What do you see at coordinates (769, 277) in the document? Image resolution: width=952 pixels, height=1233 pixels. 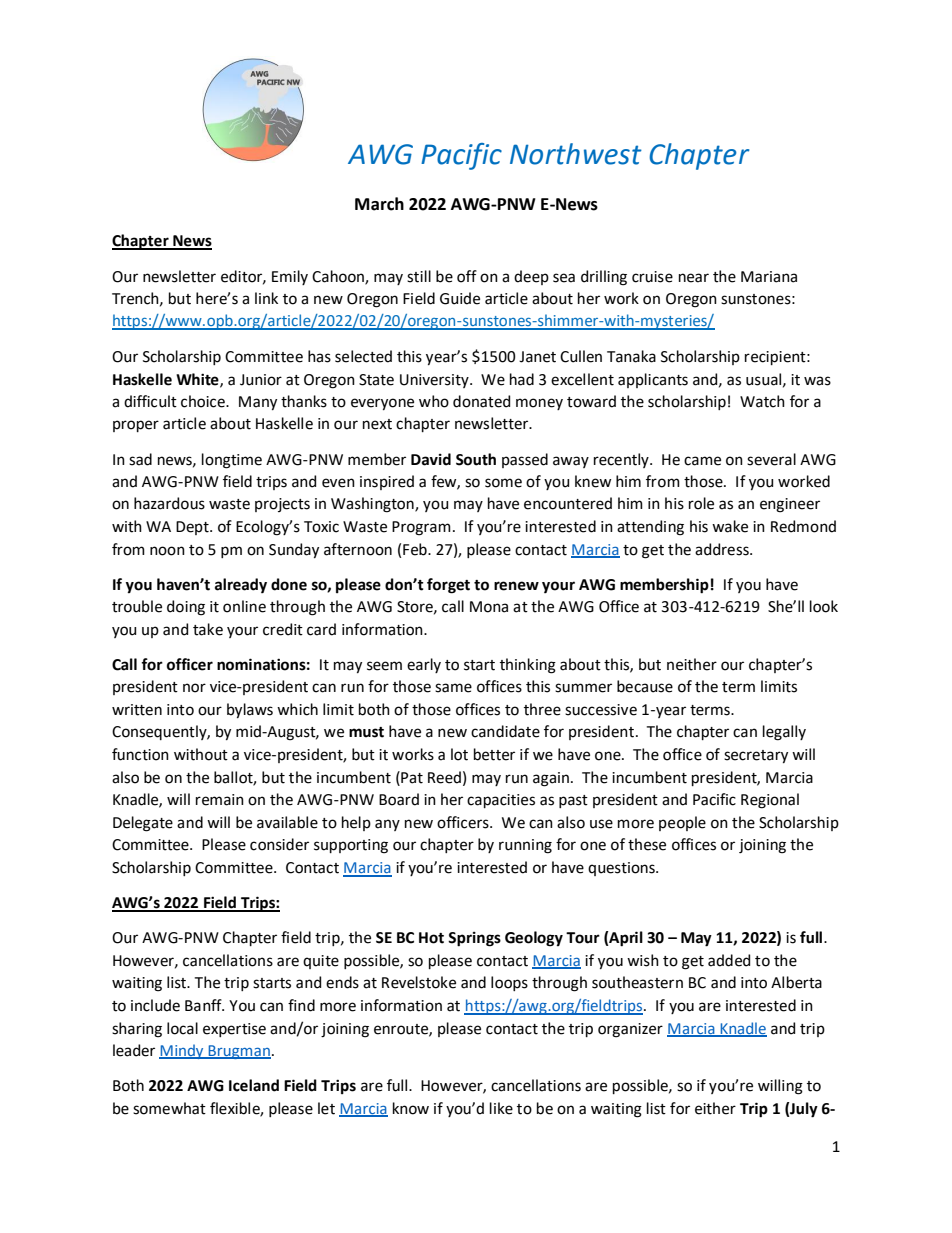 I see `Mariana` at bounding box center [769, 277].
